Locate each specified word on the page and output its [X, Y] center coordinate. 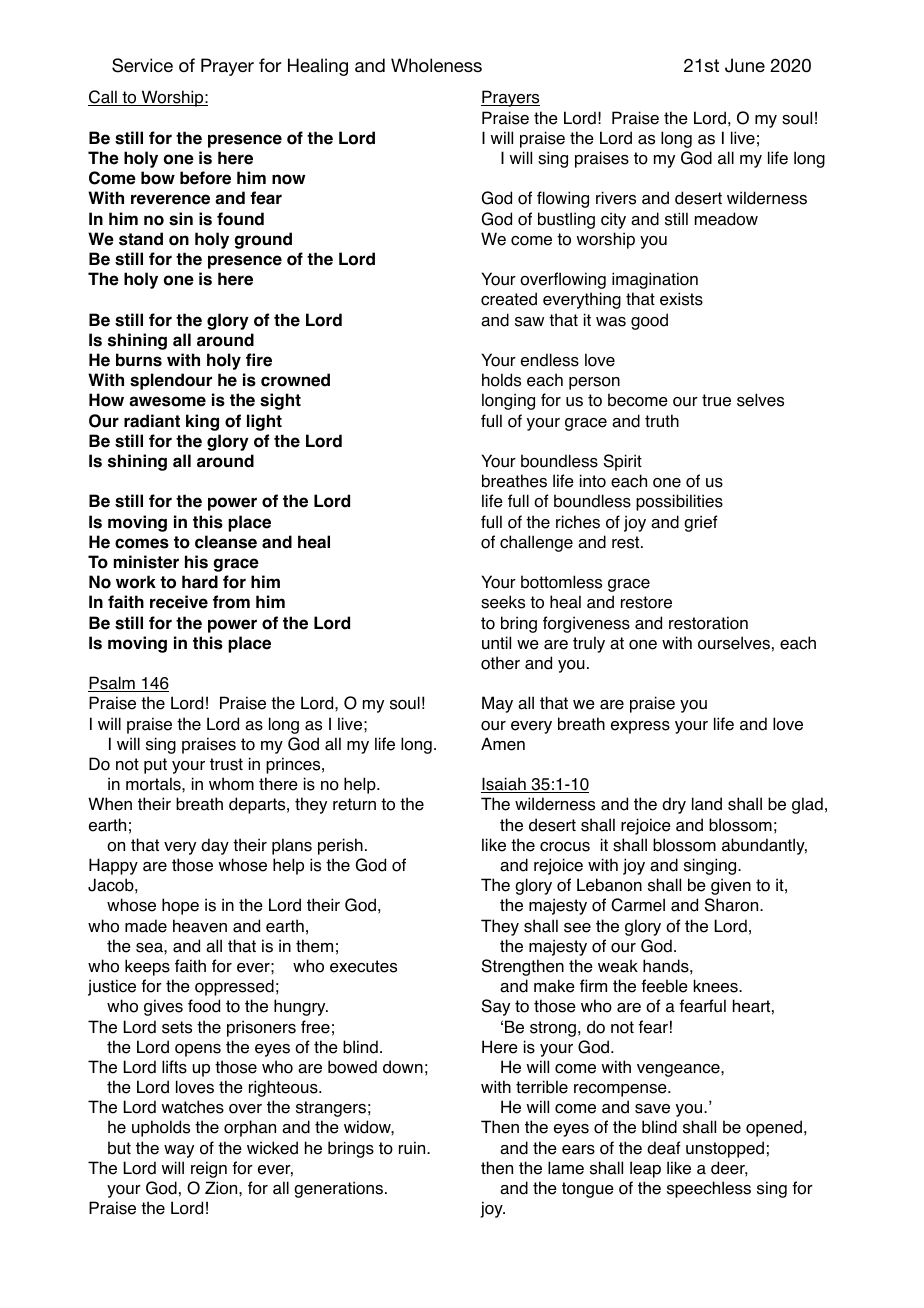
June [745, 65]
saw [529, 322]
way [179, 1151]
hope [180, 906]
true [716, 400]
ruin [413, 1148]
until [496, 642]
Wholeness [436, 65]
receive [179, 602]
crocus [565, 847]
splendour [171, 381]
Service [142, 65]
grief [701, 523]
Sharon [733, 905]
